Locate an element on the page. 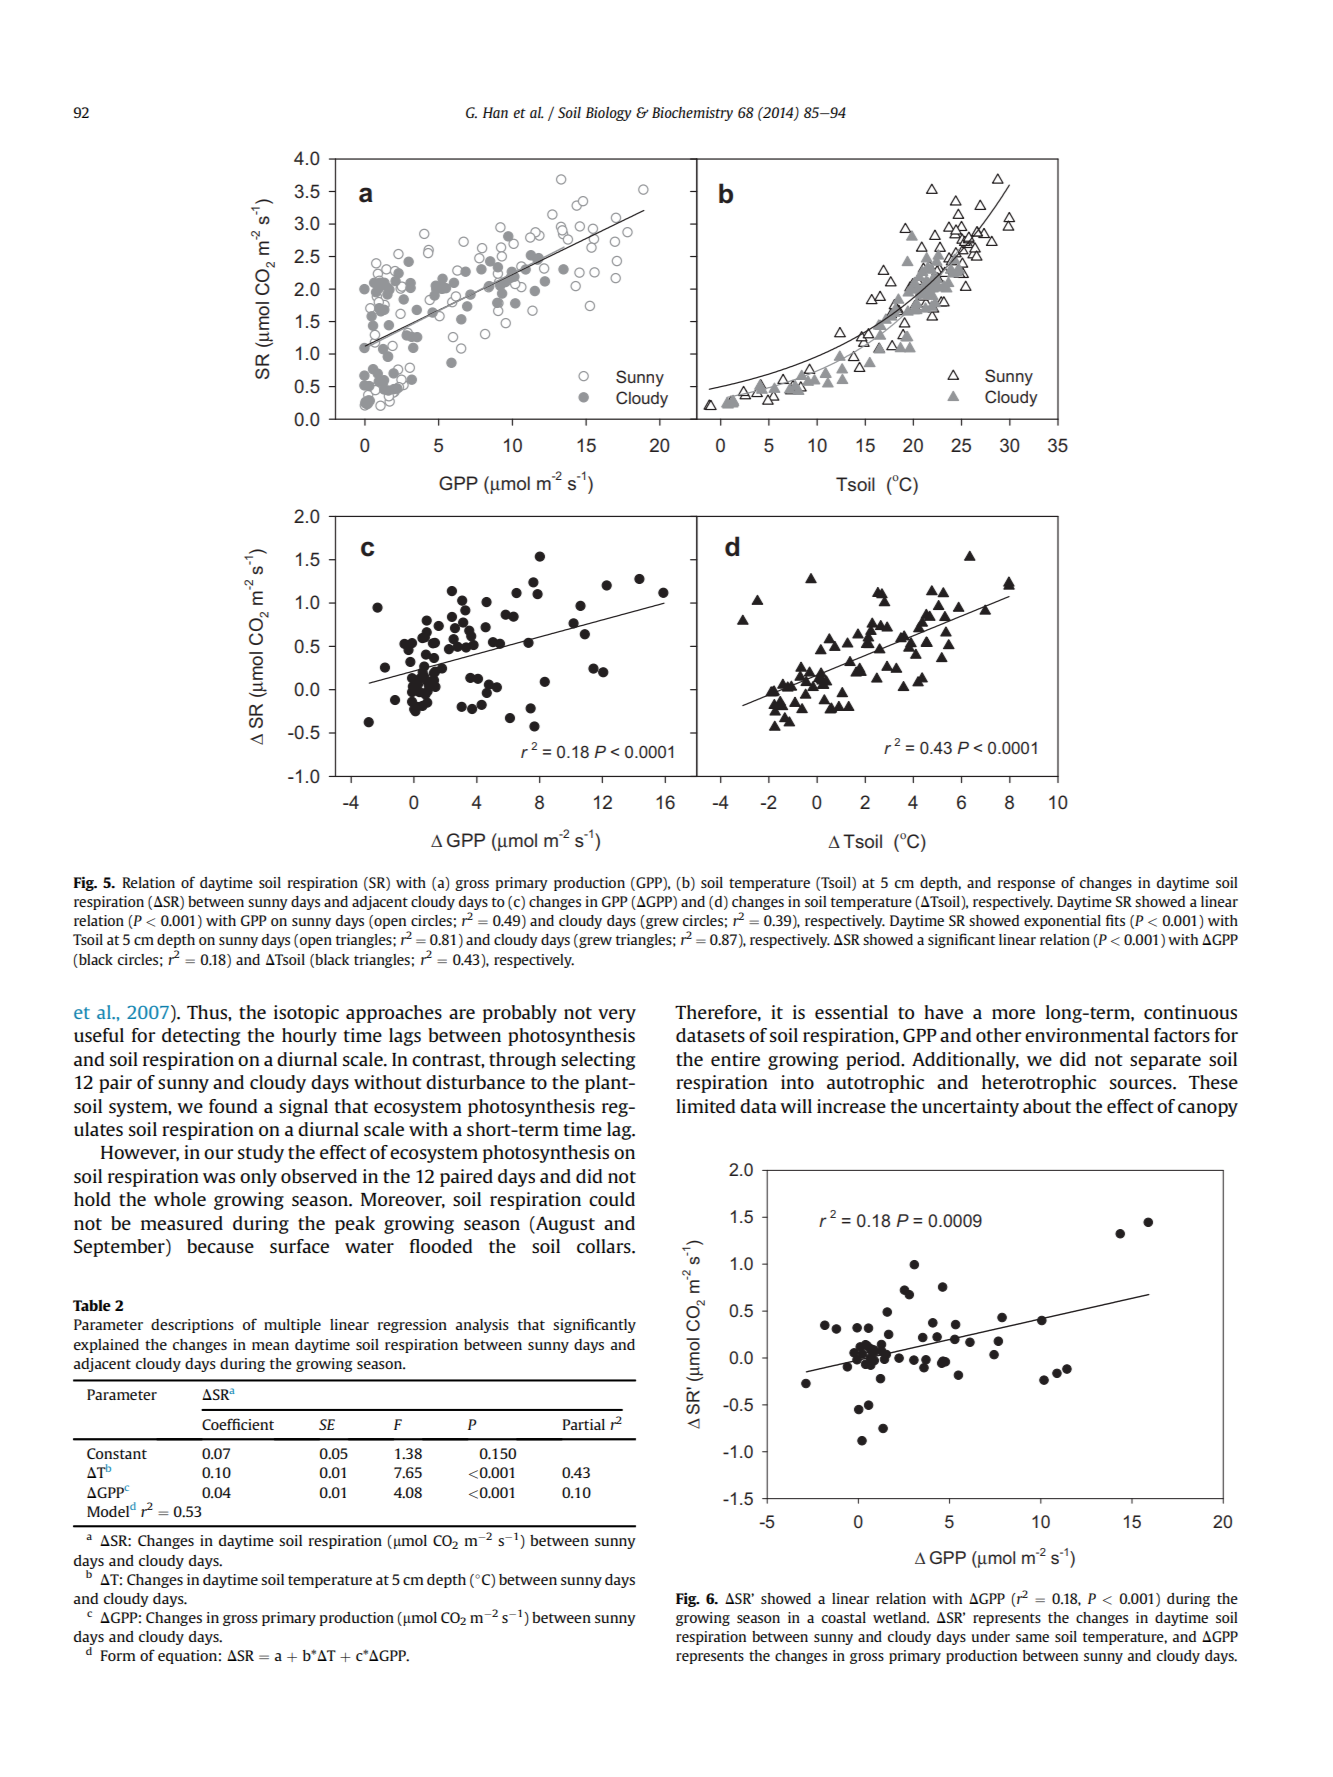 This image has height=1777, width=1333. very is located at coordinates (617, 1016).
